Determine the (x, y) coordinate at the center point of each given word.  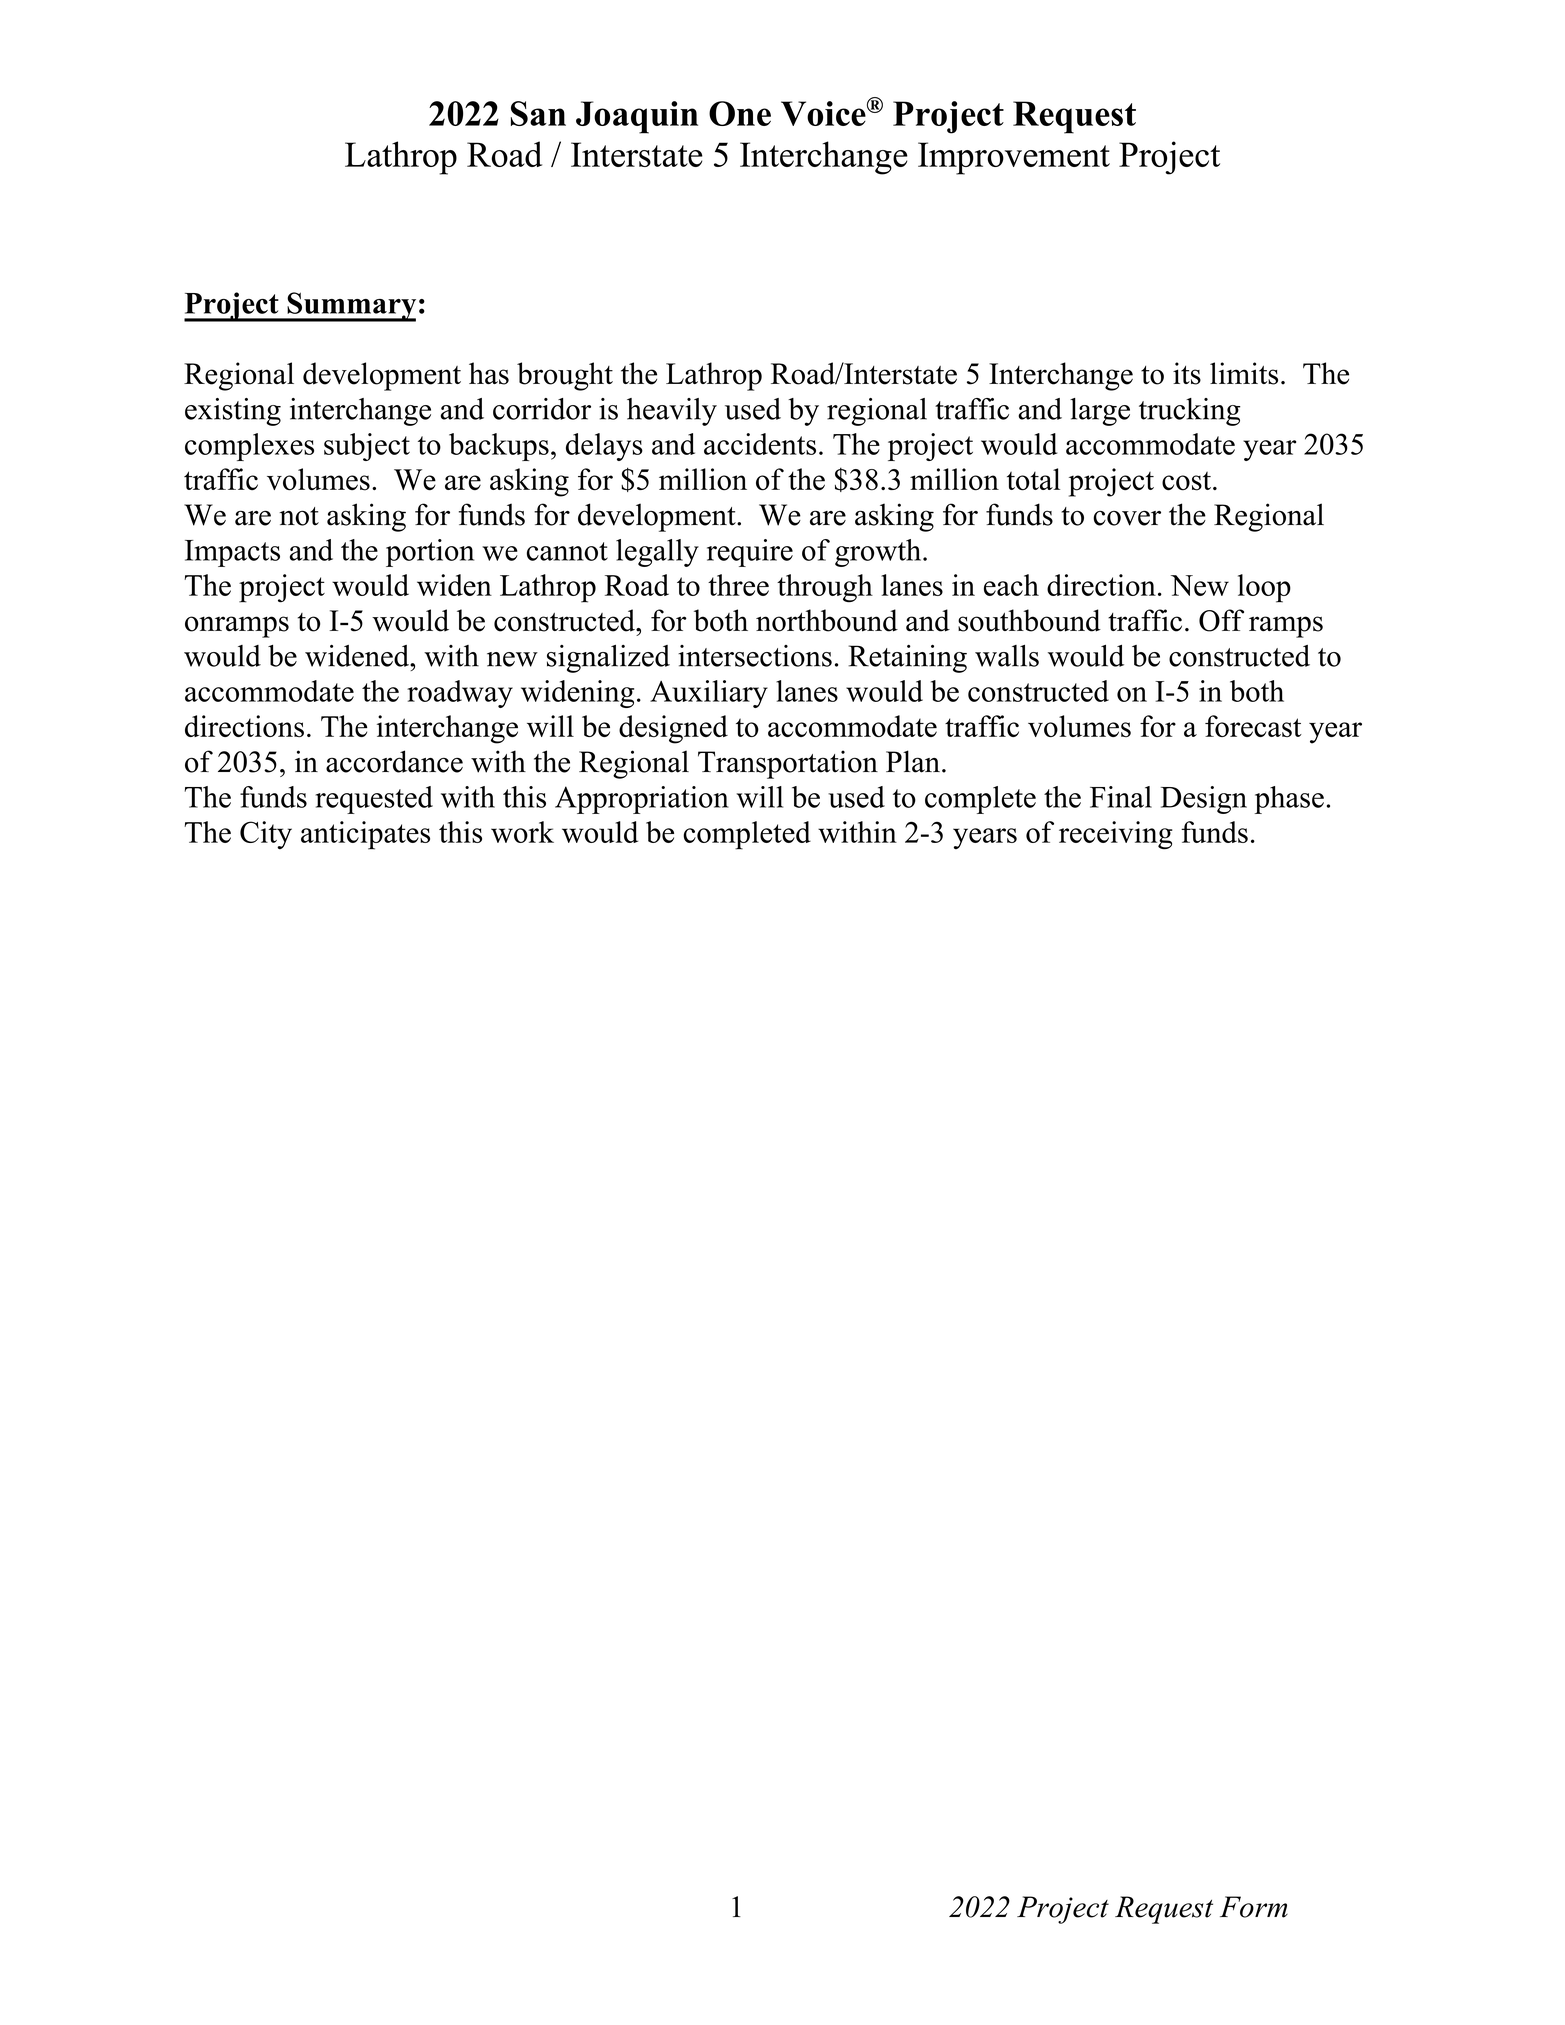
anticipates (365, 835)
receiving (1116, 835)
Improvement (1014, 158)
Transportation (788, 764)
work (522, 832)
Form (1254, 1907)
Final (1121, 797)
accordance (394, 761)
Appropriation (642, 800)
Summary (350, 307)
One (740, 113)
